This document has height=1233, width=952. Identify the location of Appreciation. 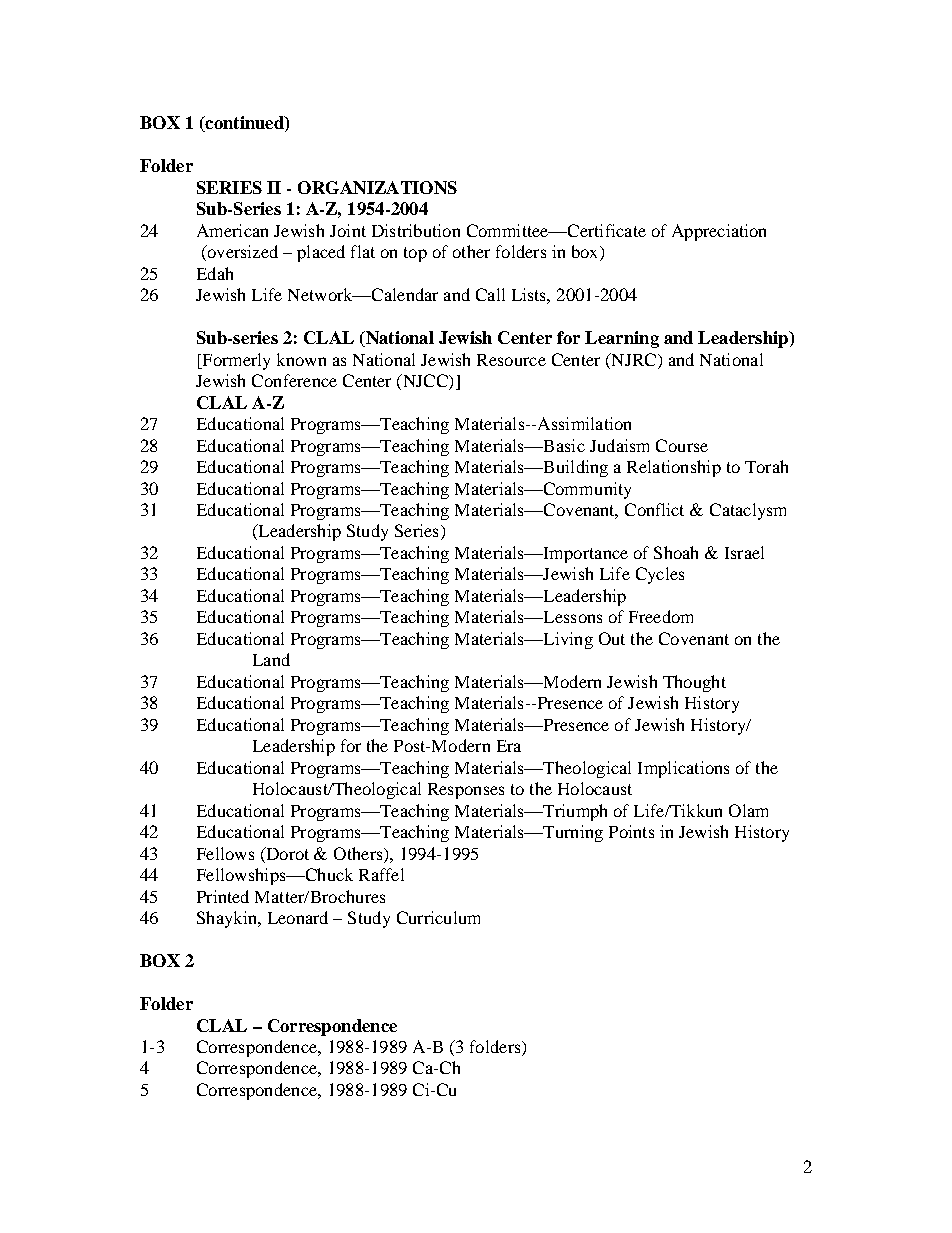
(719, 232).
